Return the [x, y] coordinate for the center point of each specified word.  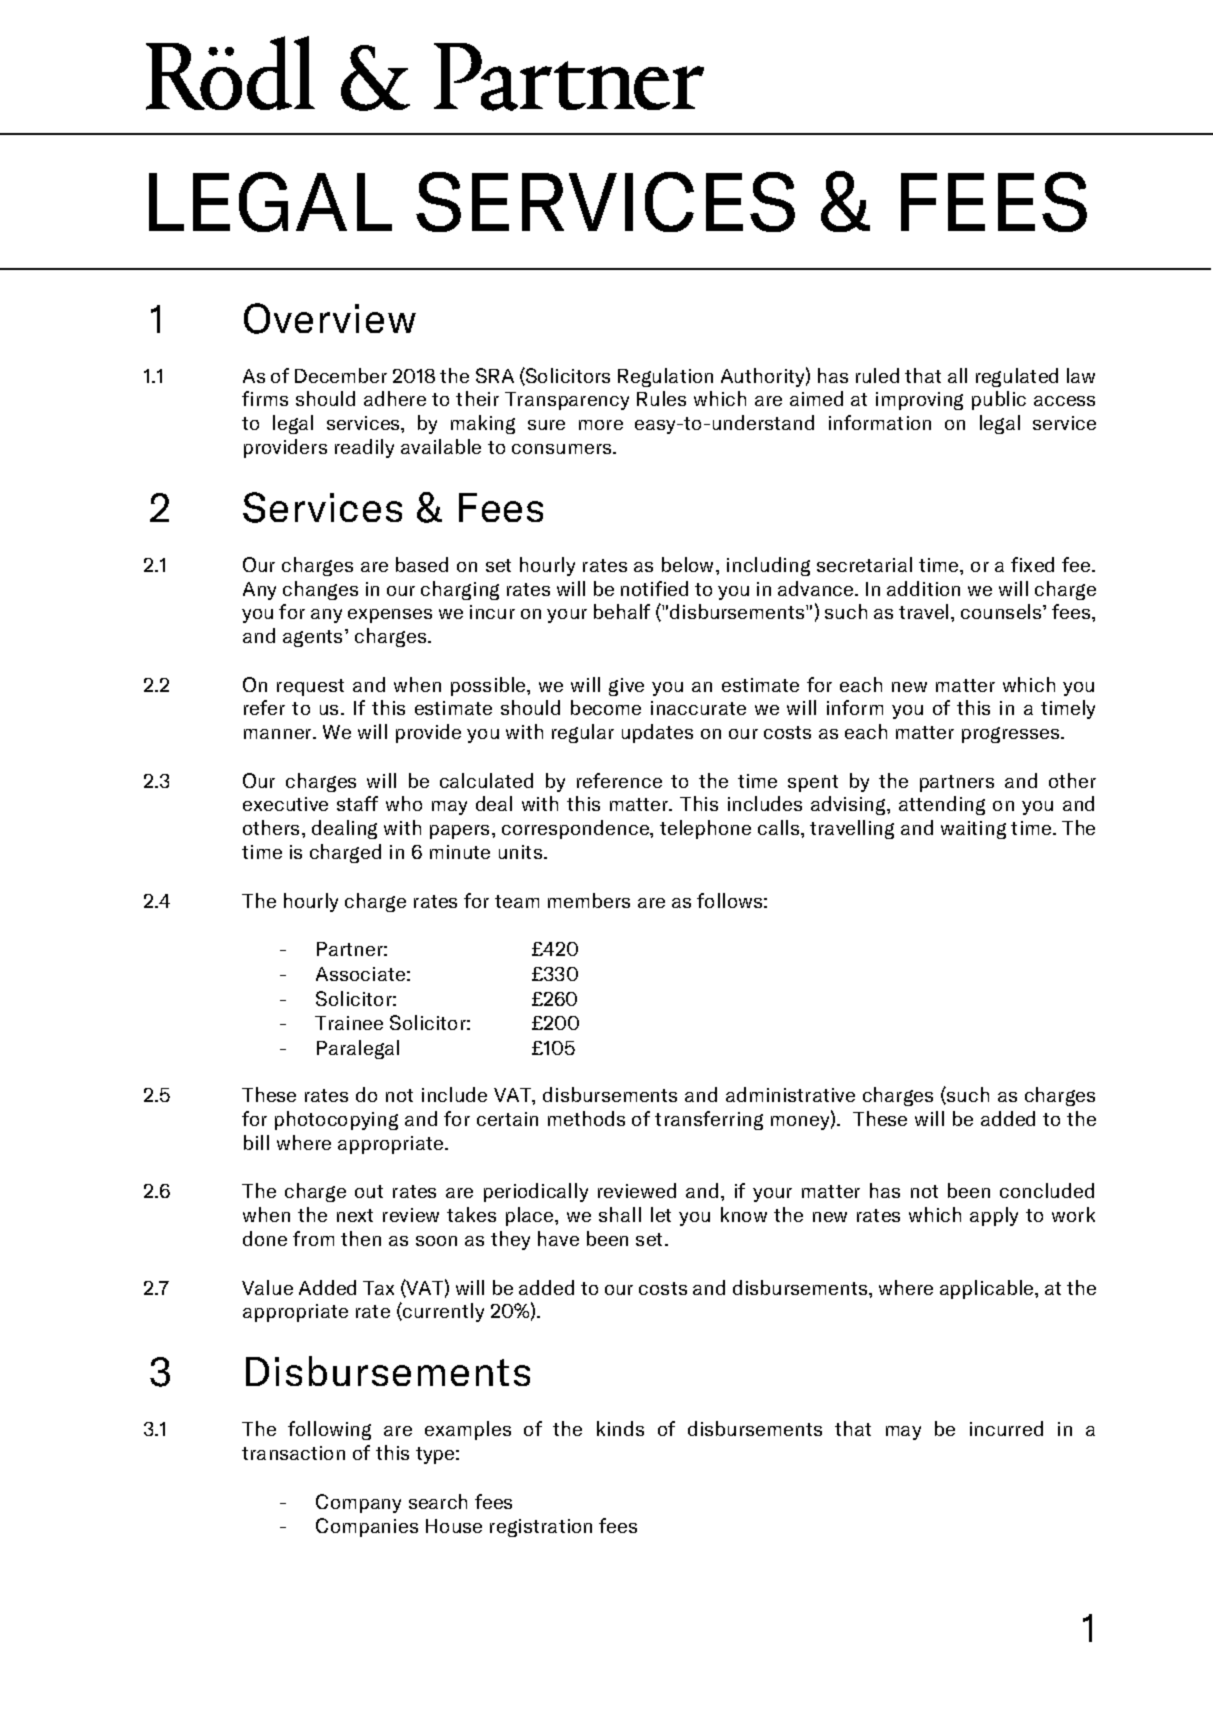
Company [358, 1503]
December [341, 375]
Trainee [349, 1023]
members [589, 900]
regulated [1017, 377]
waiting [973, 830]
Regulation [665, 377]
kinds [620, 1428]
